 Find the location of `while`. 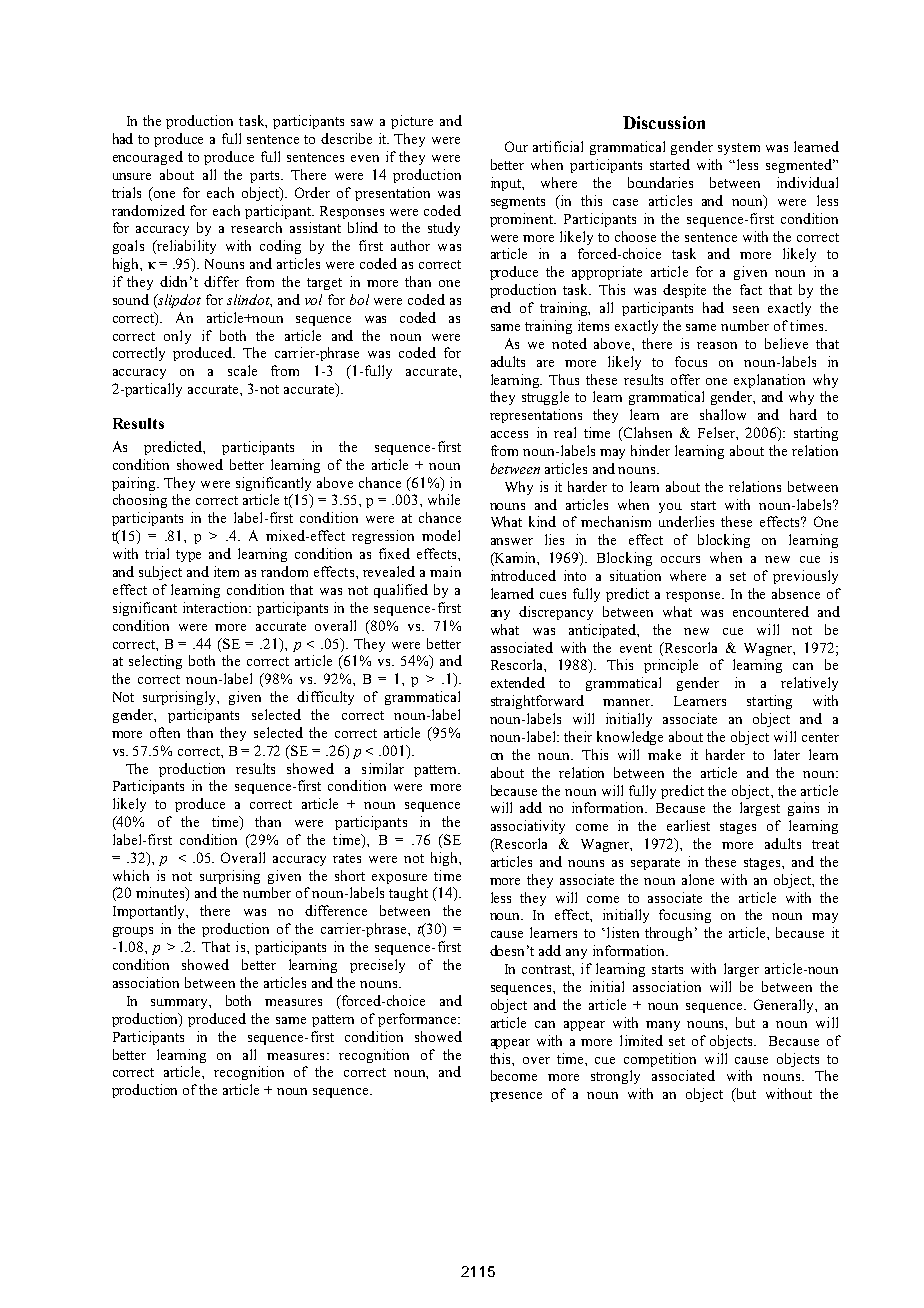

while is located at coordinates (444, 499).
